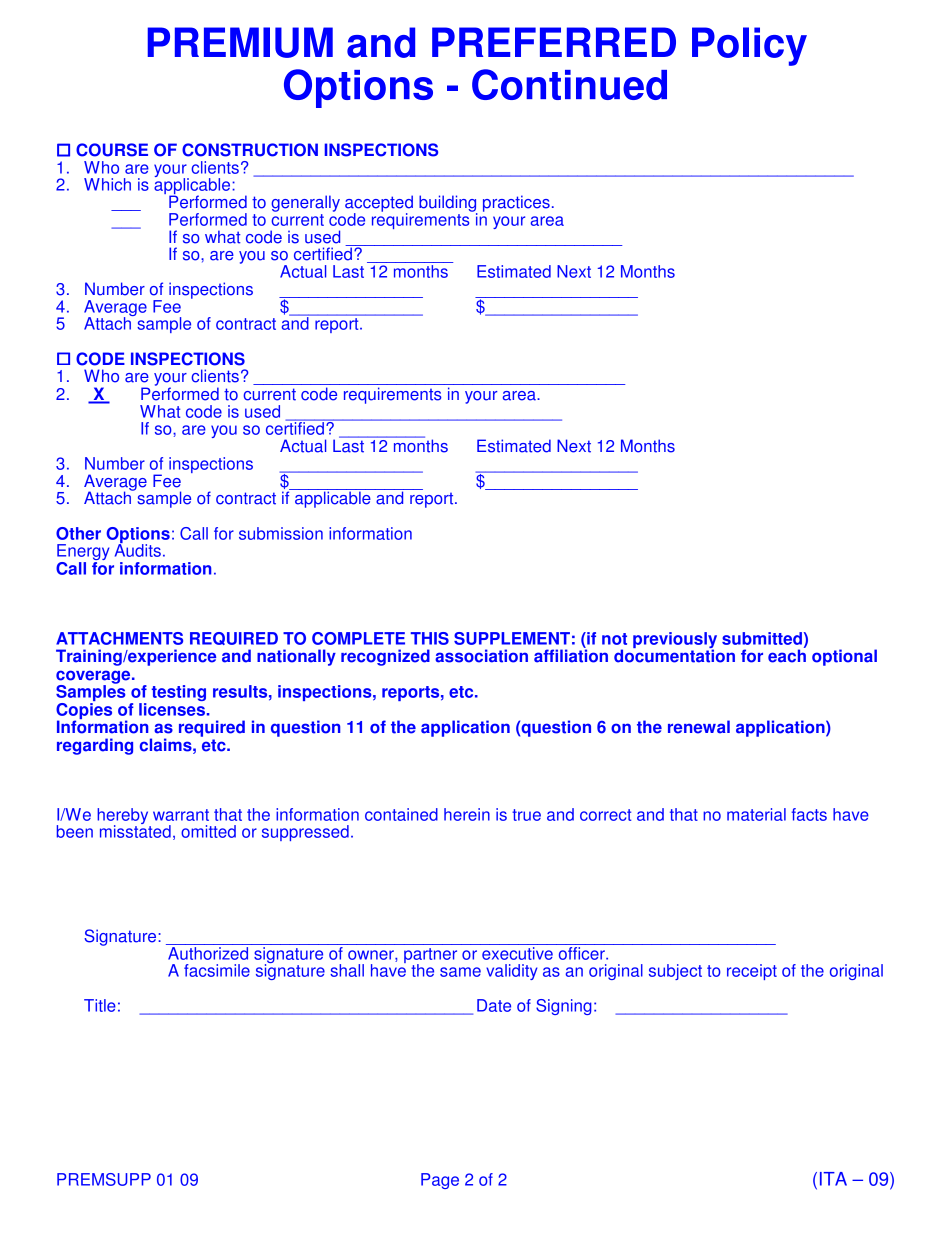 Image resolution: width=952 pixels, height=1233 pixels. Describe the element at coordinates (100, 1005) in the screenshot. I see `Title` at that location.
